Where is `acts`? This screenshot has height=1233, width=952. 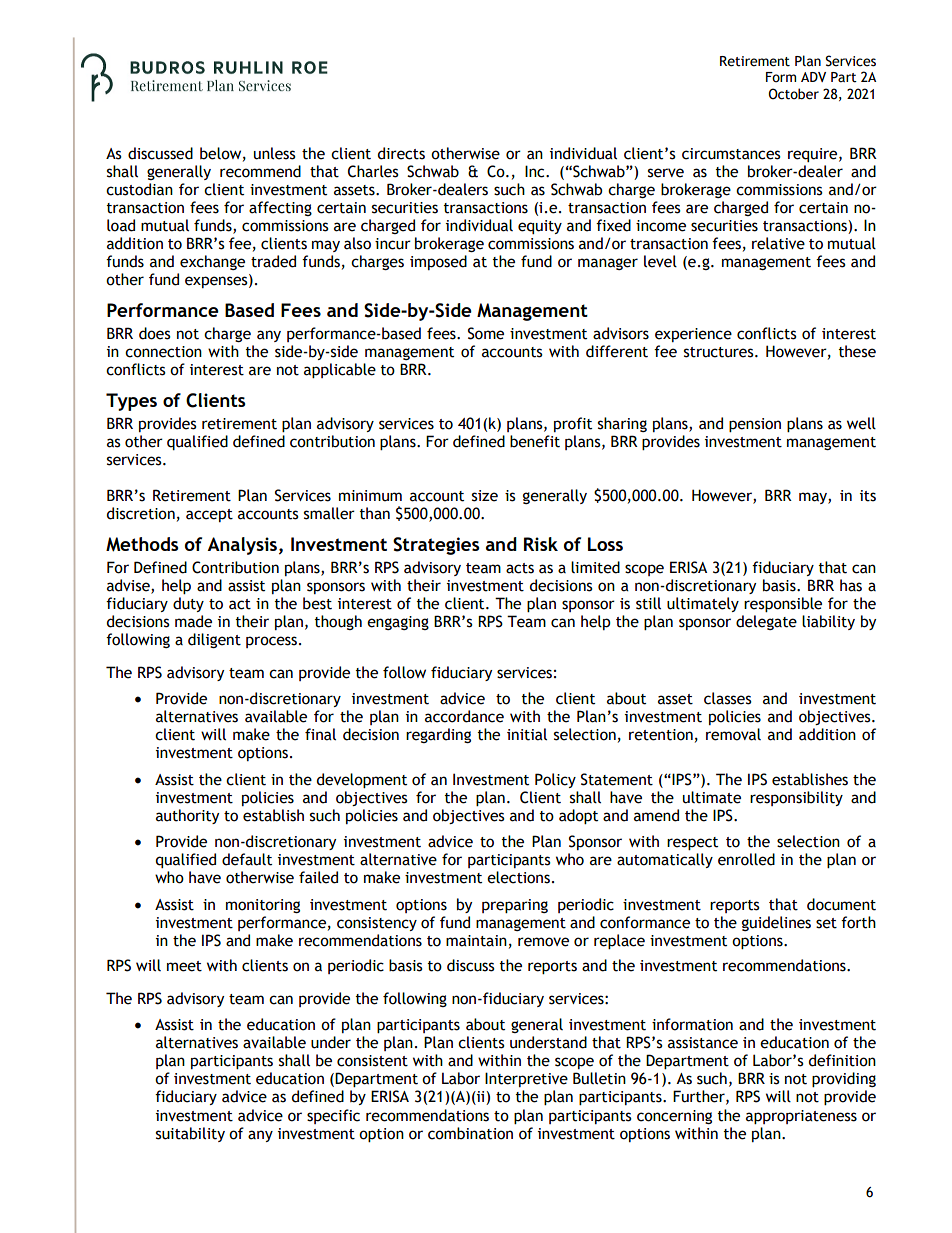
acts is located at coordinates (520, 568).
